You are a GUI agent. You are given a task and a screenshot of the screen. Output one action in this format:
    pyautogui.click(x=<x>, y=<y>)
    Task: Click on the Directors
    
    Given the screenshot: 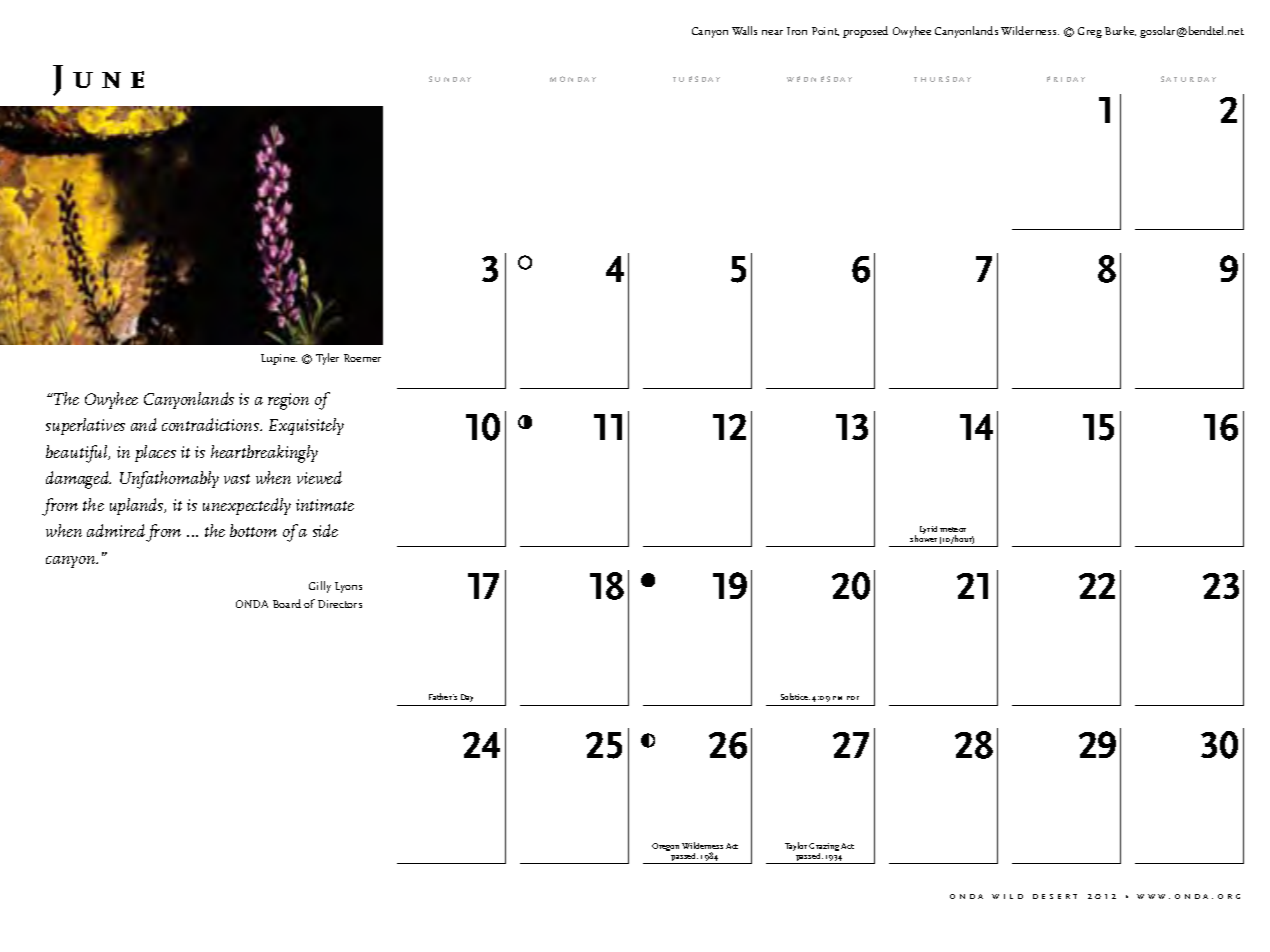 What is the action you would take?
    pyautogui.click(x=340, y=604)
